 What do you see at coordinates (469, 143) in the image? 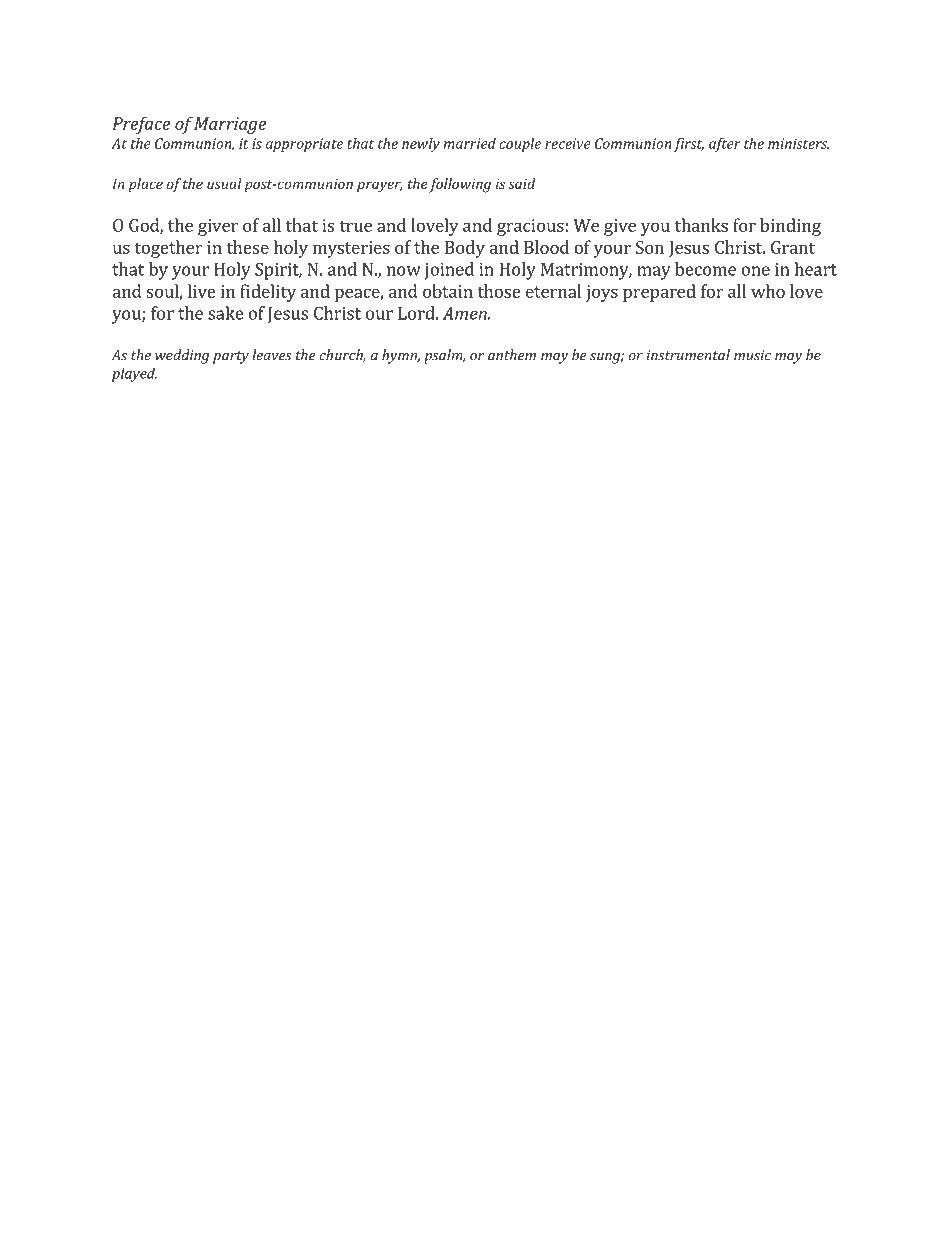
I see `married` at bounding box center [469, 143].
